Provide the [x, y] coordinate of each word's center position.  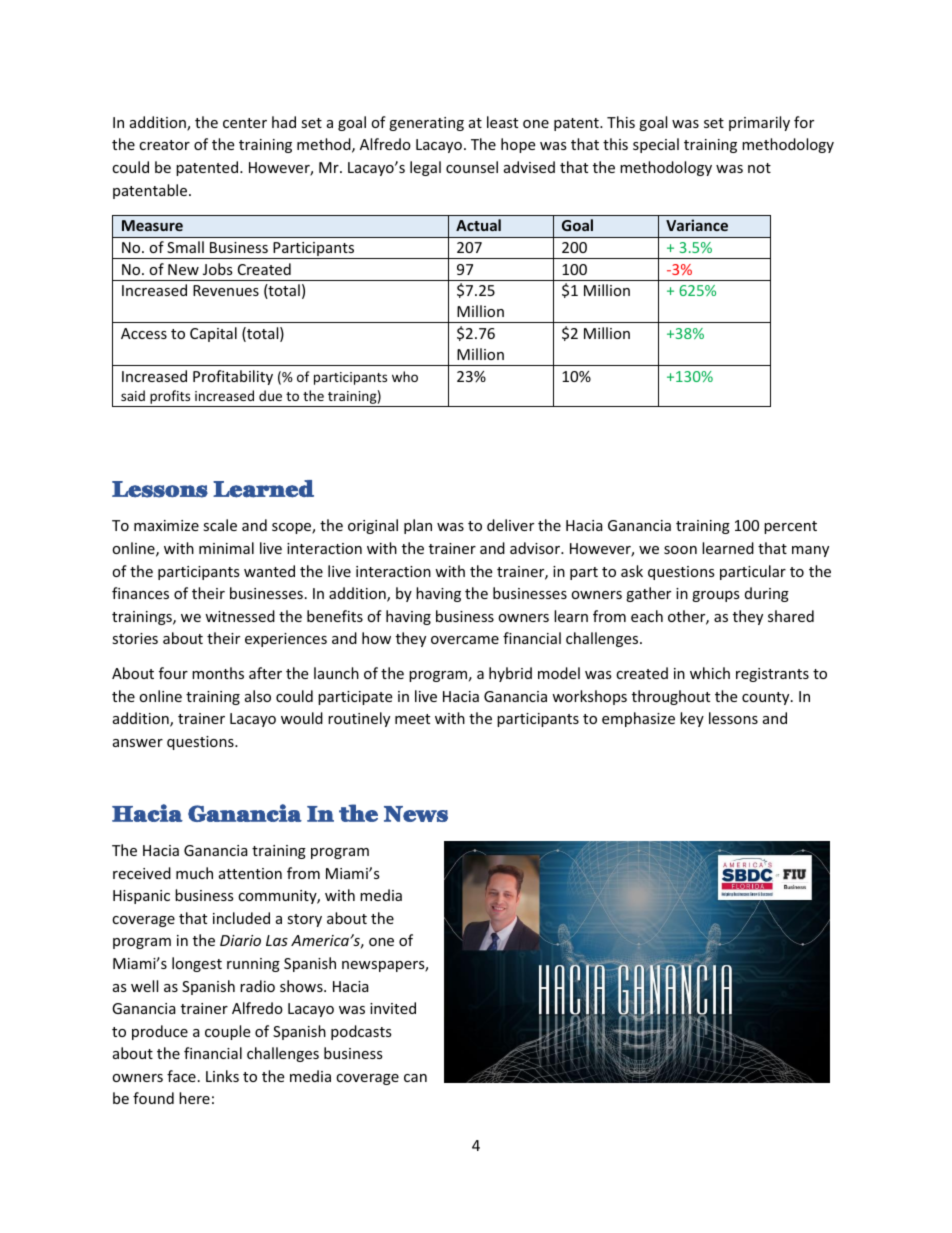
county [767, 698]
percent [790, 527]
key [692, 719]
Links [222, 1076]
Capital [213, 334]
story [304, 920]
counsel [472, 167]
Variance [697, 225]
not [759, 168]
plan [418, 526]
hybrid [510, 674]
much [194, 873]
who [405, 376]
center [245, 123]
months [218, 673]
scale [220, 525]
